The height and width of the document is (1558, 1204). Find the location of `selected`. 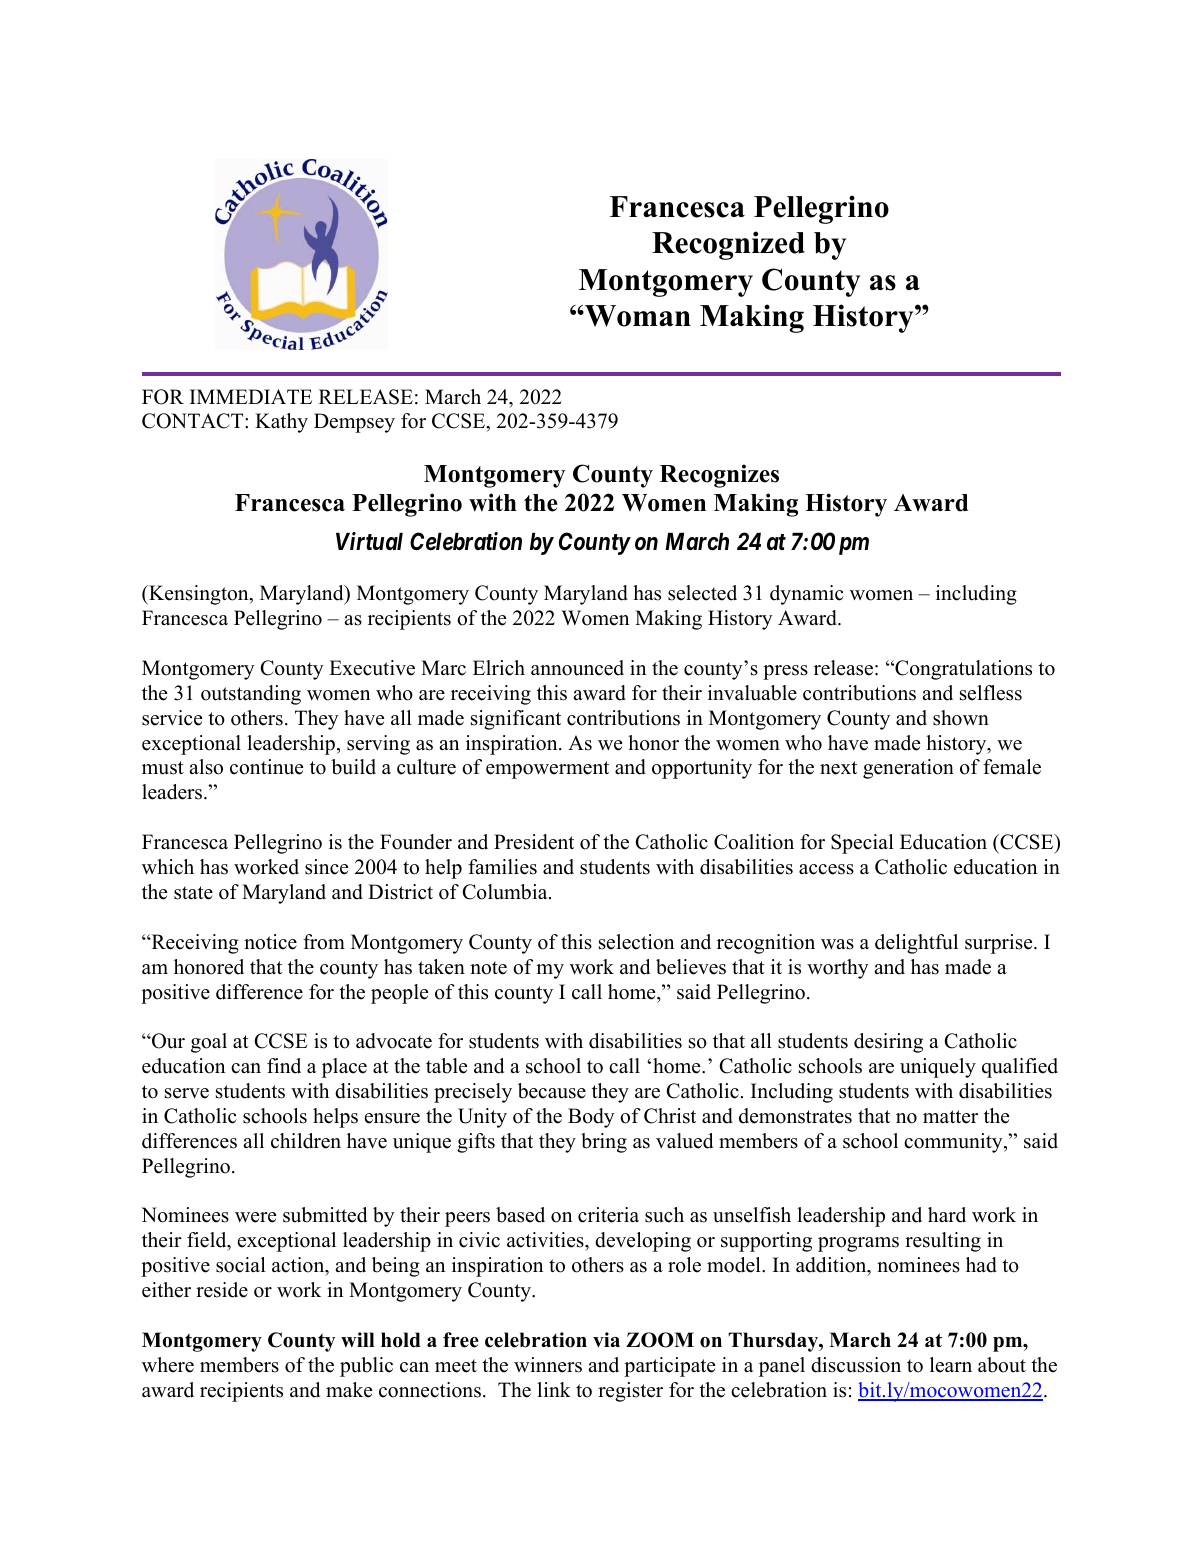

selected is located at coordinates (702, 593).
